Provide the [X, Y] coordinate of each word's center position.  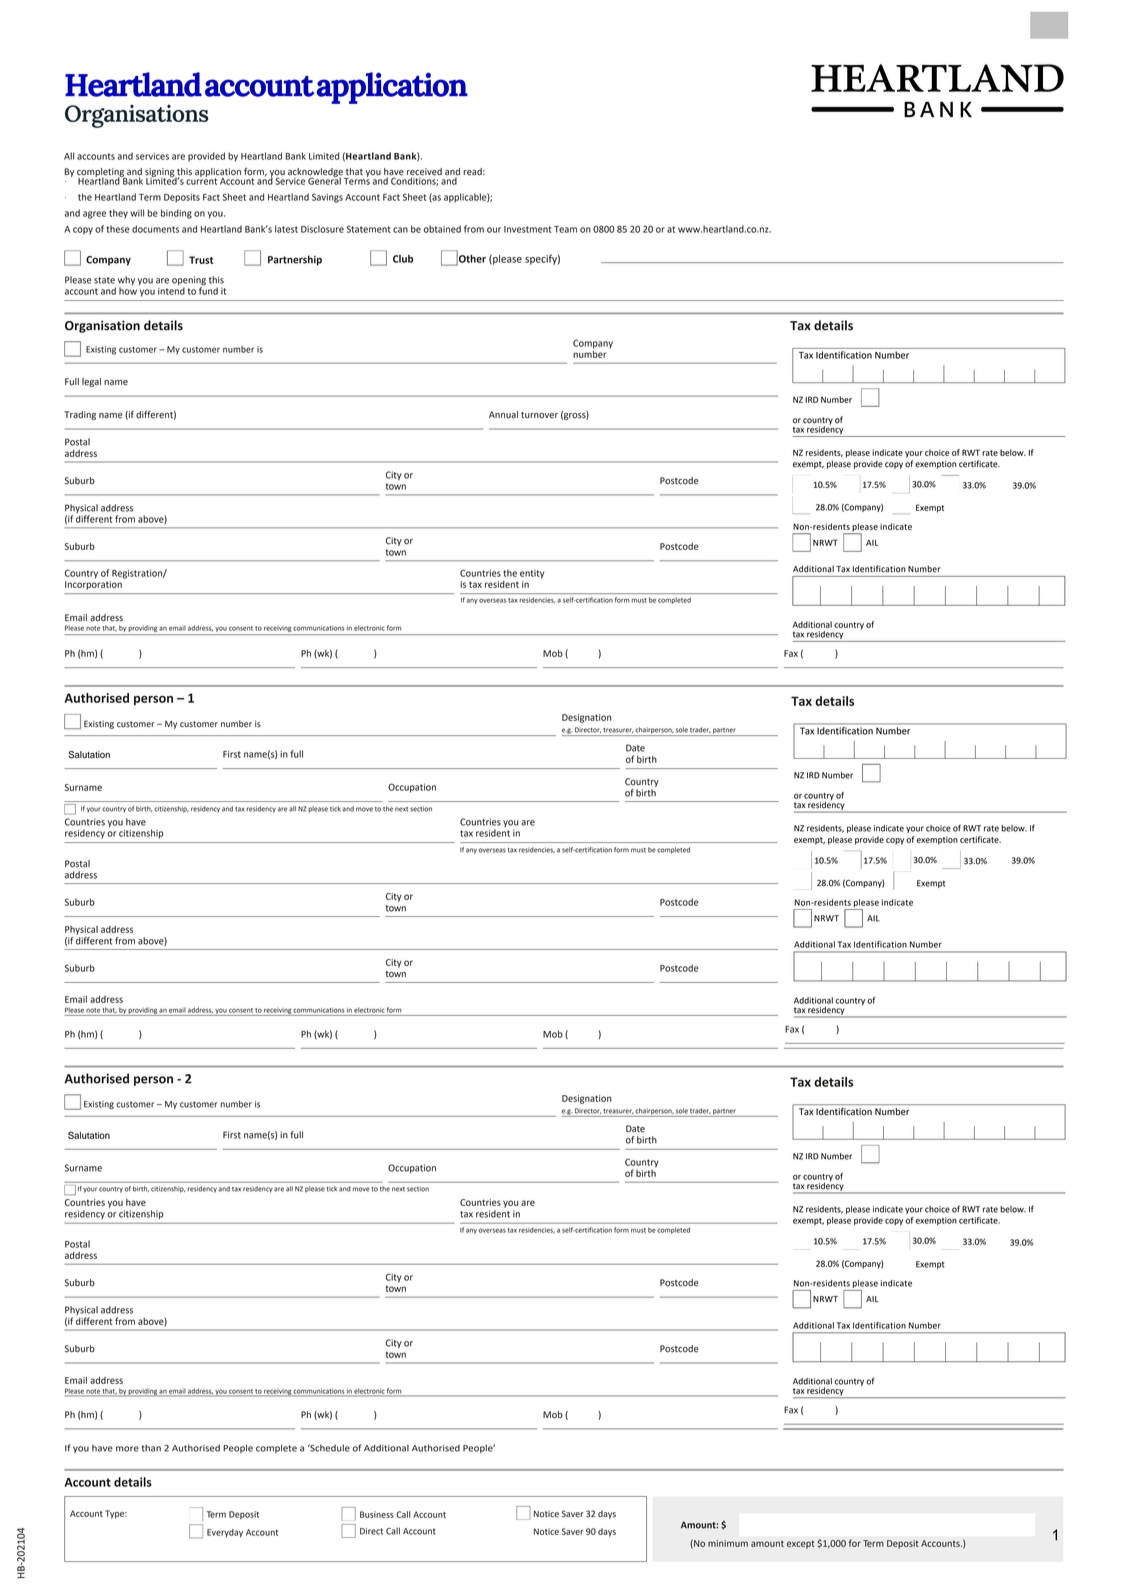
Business [377, 1514]
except [801, 1544]
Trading [80, 415]
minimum [728, 1543]
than [151, 1448]
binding [176, 214]
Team [565, 229]
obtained [442, 229]
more [127, 1449]
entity [532, 574]
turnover [539, 415]
